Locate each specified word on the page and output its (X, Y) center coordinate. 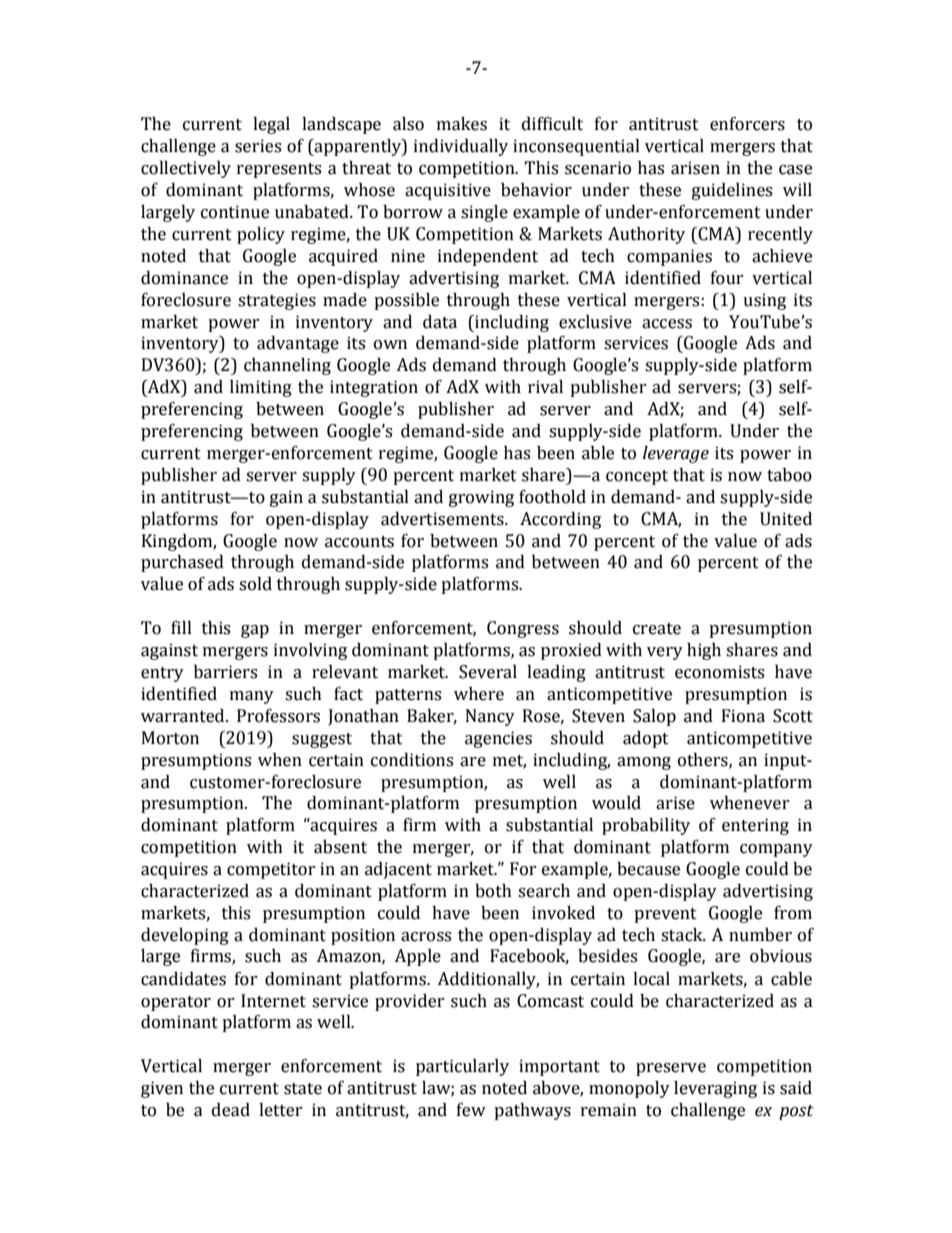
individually (461, 147)
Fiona (743, 716)
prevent (665, 915)
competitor (271, 870)
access (667, 324)
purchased (182, 563)
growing (481, 498)
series (258, 146)
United (786, 519)
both (493, 891)
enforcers (747, 124)
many (252, 697)
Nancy (490, 717)
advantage (298, 344)
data (440, 322)
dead (231, 1110)
